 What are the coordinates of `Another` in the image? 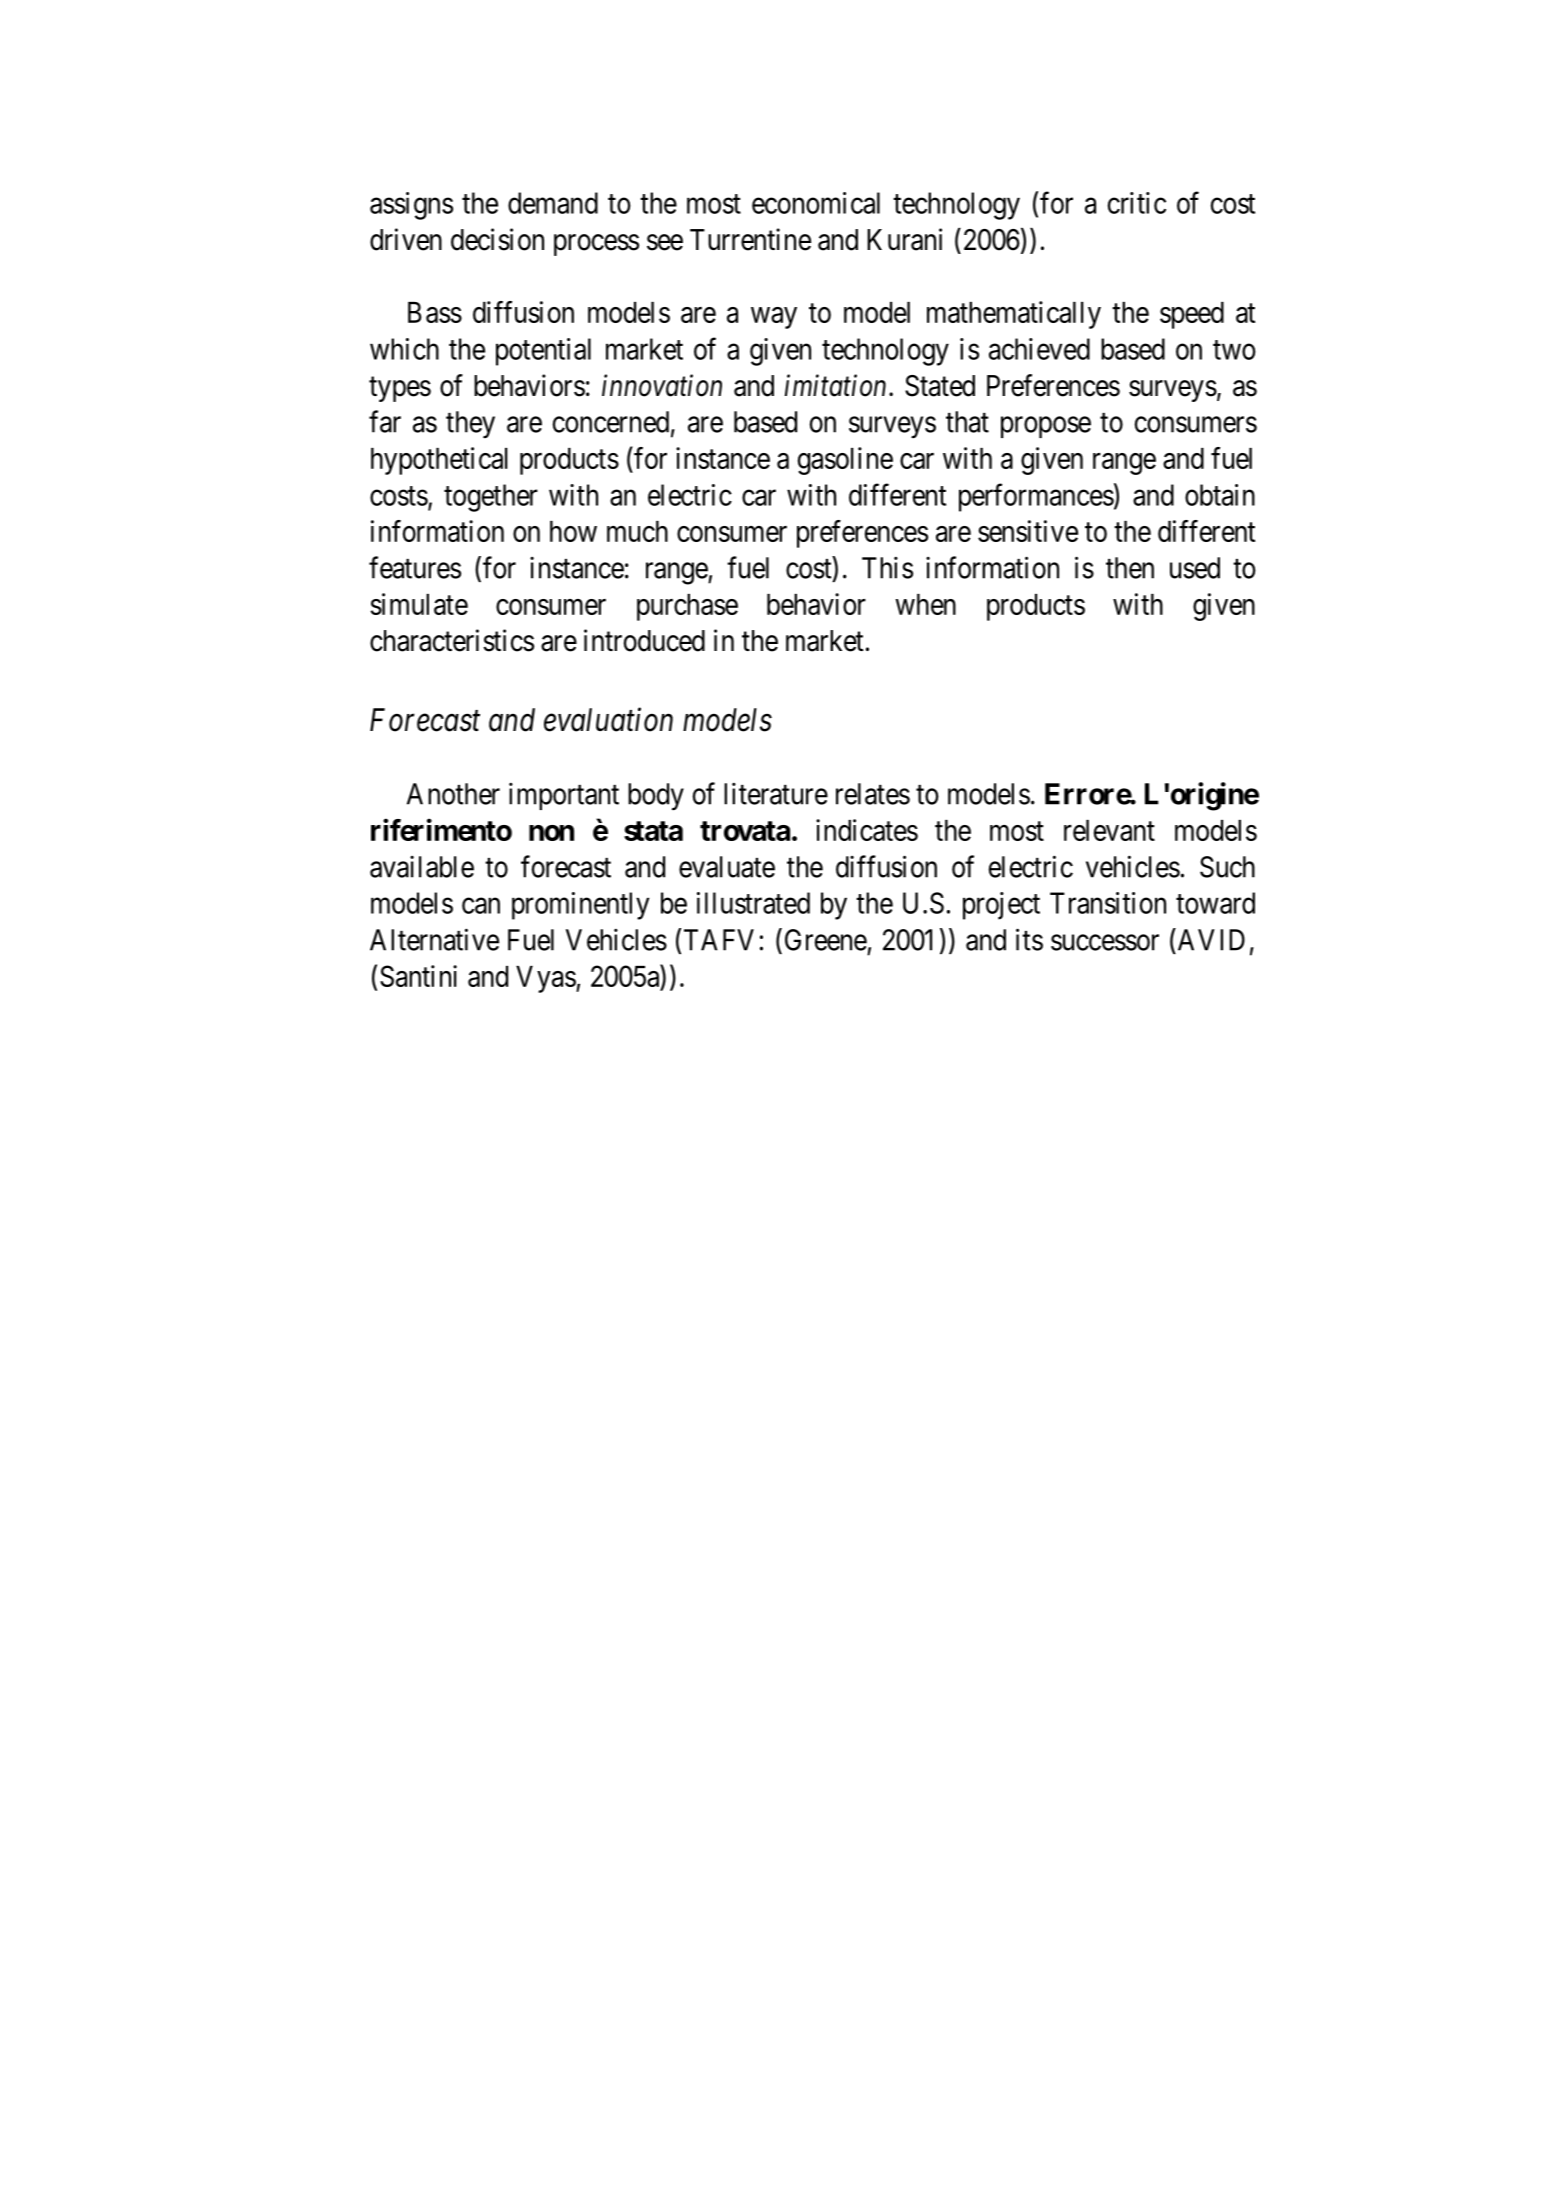 It's located at (453, 794).
